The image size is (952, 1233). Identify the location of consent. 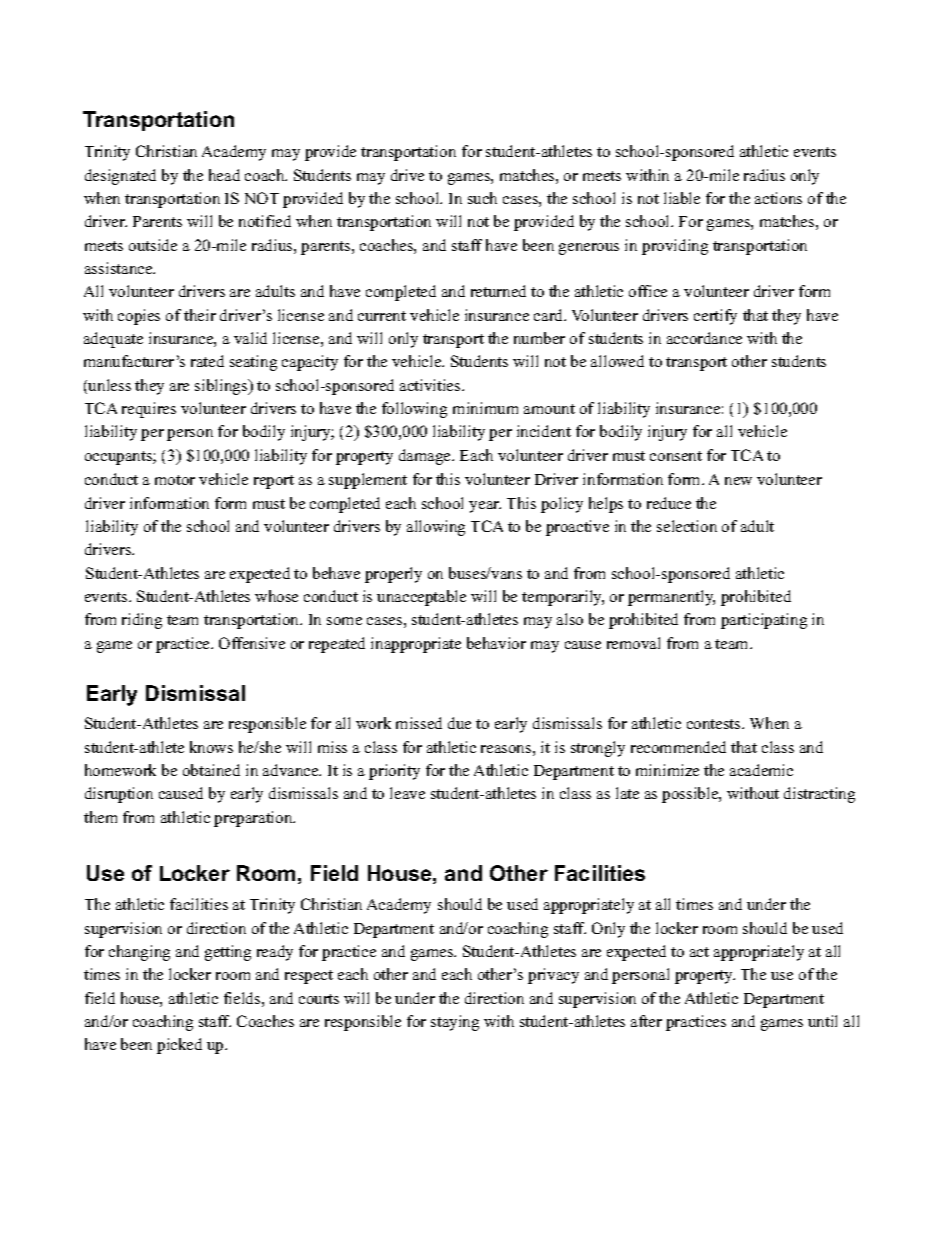
(676, 456).
